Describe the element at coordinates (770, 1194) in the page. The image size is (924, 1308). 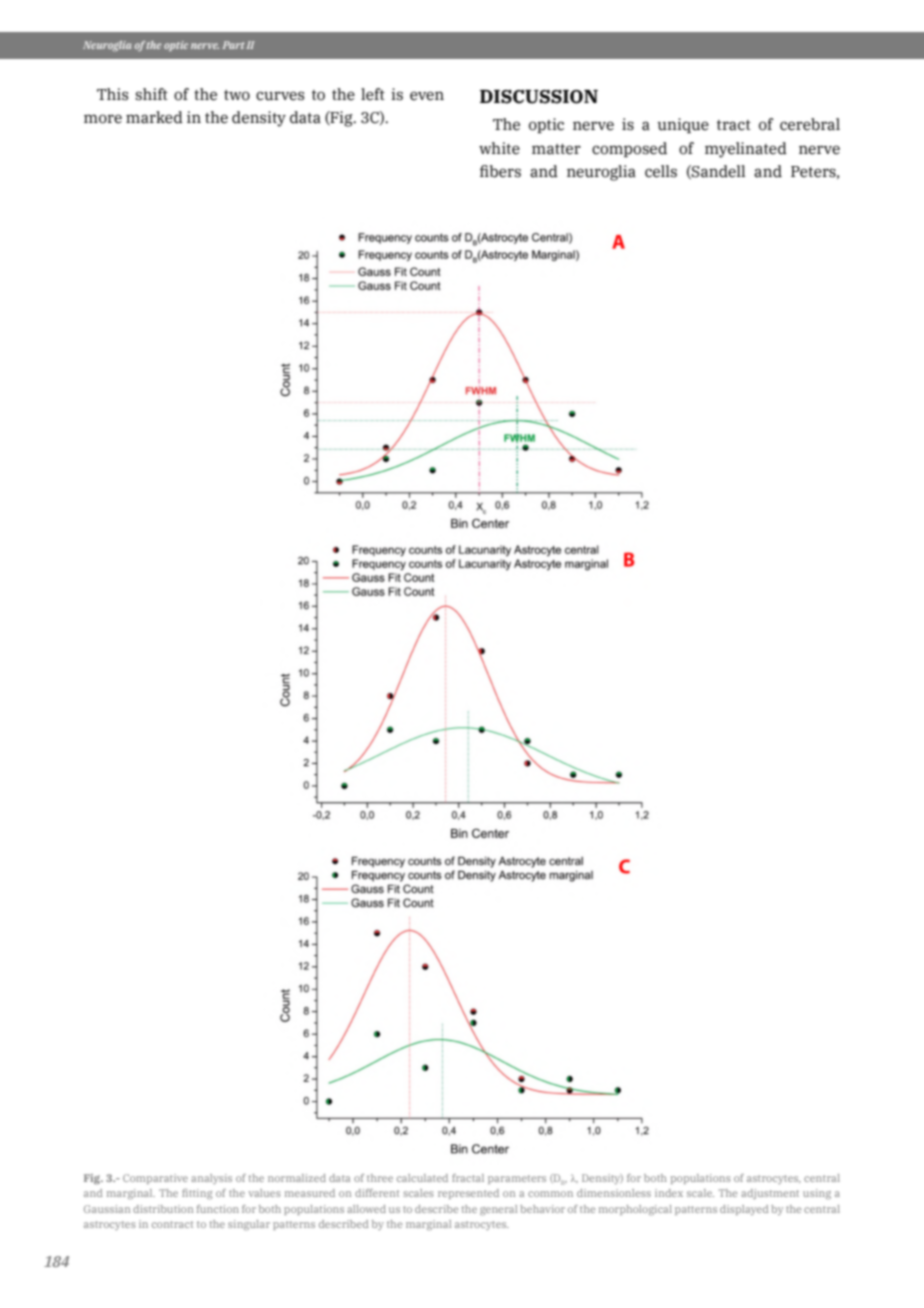
I see `adjustment` at that location.
